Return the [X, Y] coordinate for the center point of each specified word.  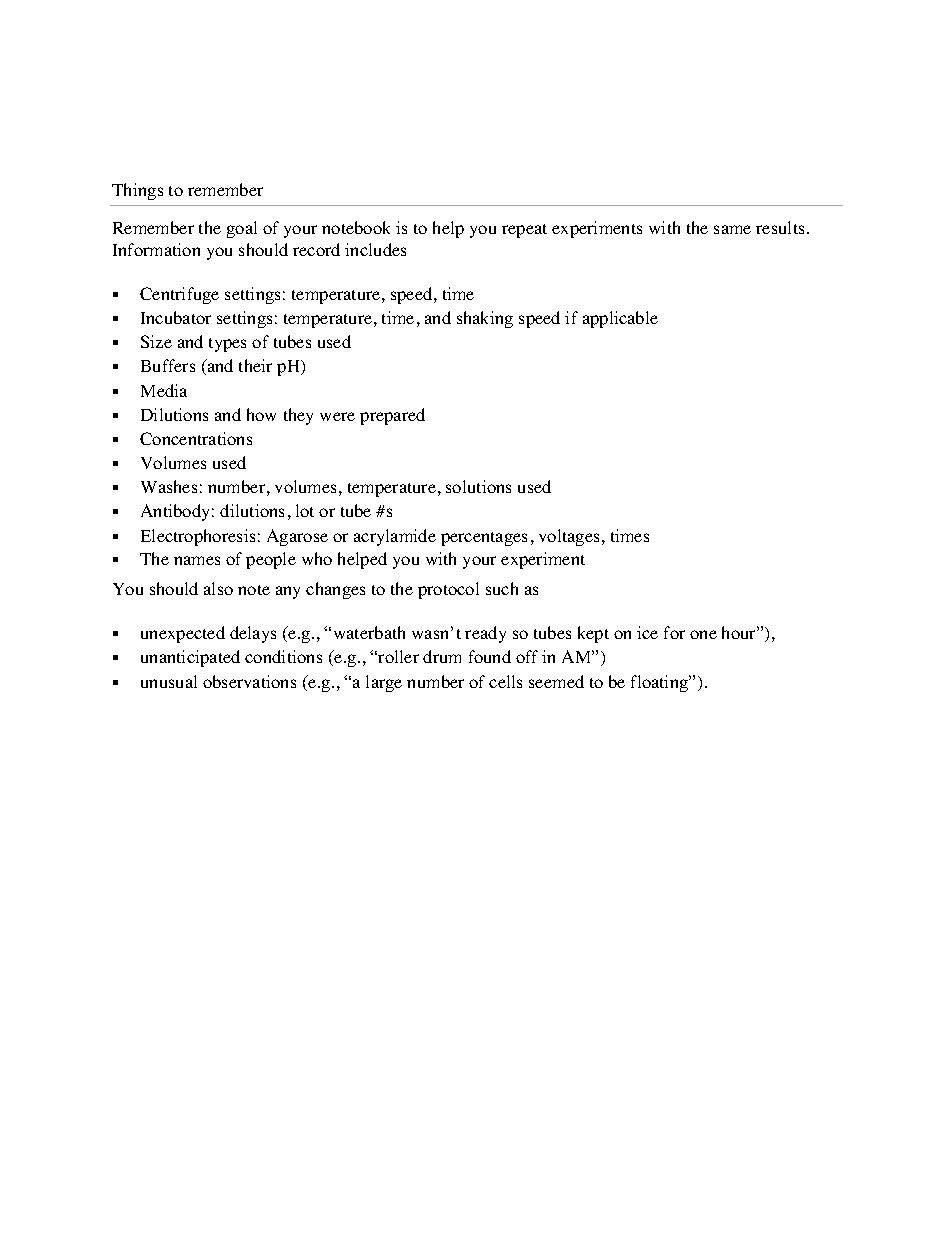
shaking [485, 319]
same [732, 229]
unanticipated [190, 658]
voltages [569, 537]
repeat [524, 231]
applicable [620, 319]
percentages [484, 539]
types [227, 345]
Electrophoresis [198, 537]
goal [242, 229]
